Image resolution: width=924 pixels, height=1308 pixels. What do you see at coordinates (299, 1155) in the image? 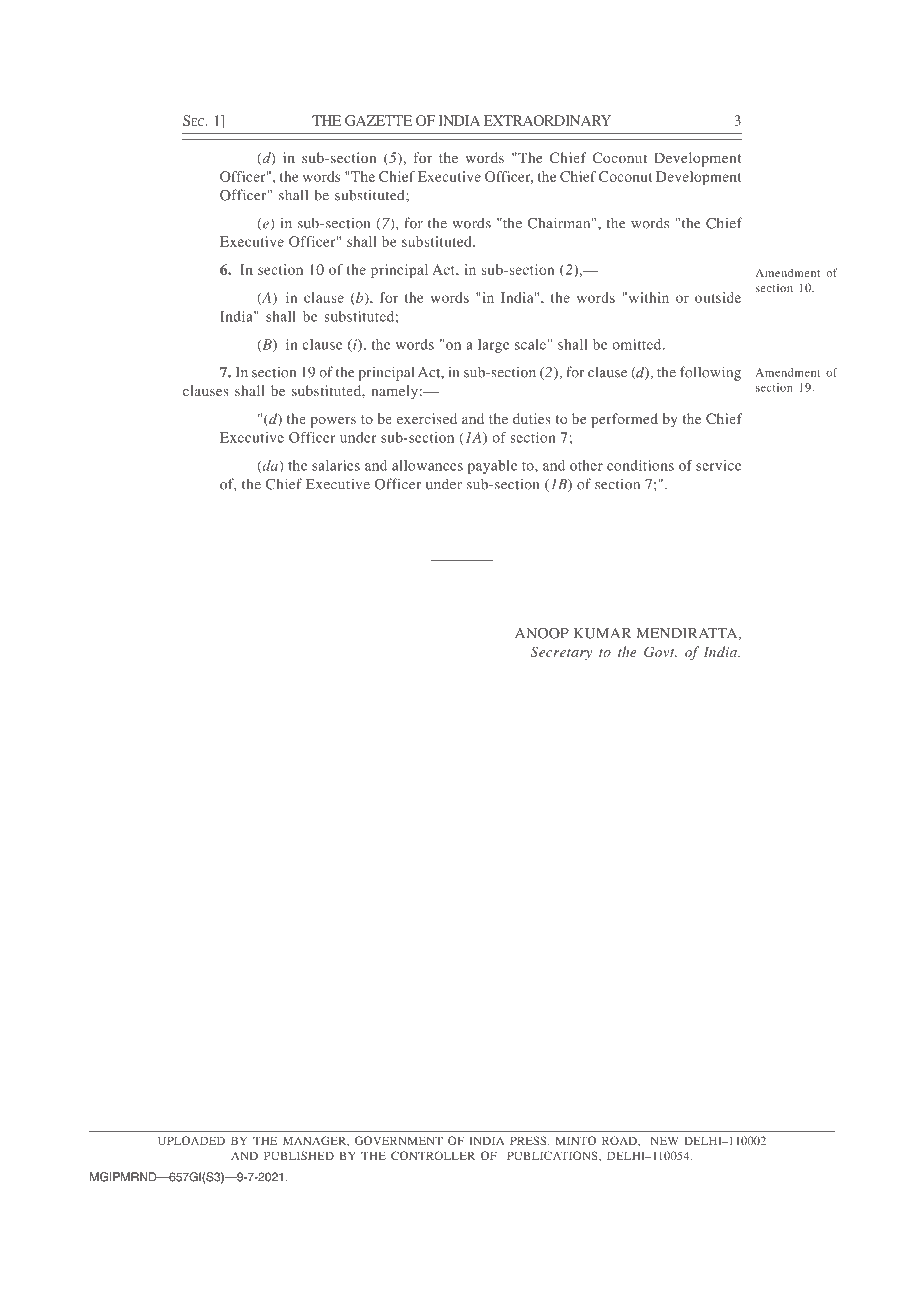
I see `PUBLISHED` at bounding box center [299, 1155].
